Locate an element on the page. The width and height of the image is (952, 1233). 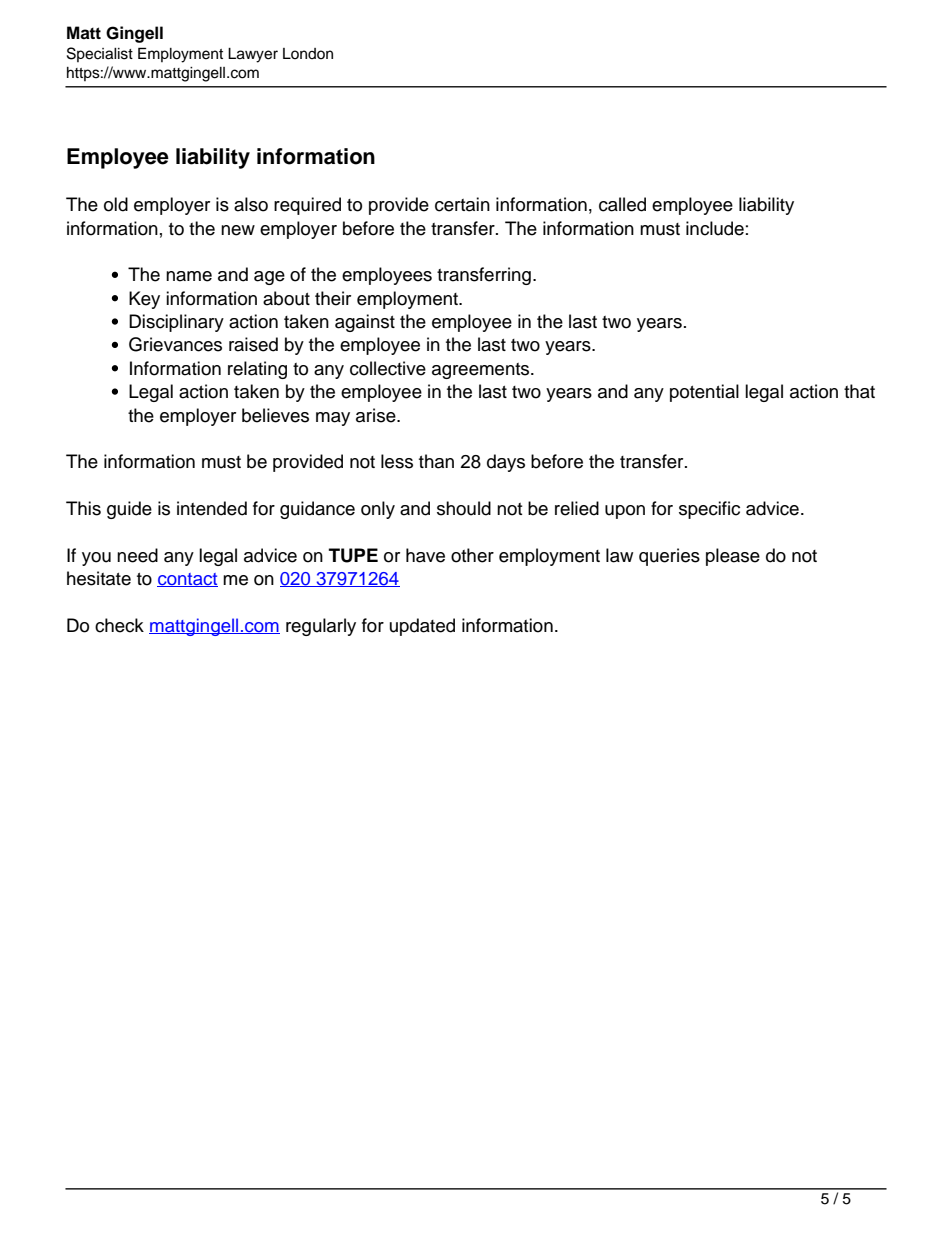
days is located at coordinates (506, 463).
